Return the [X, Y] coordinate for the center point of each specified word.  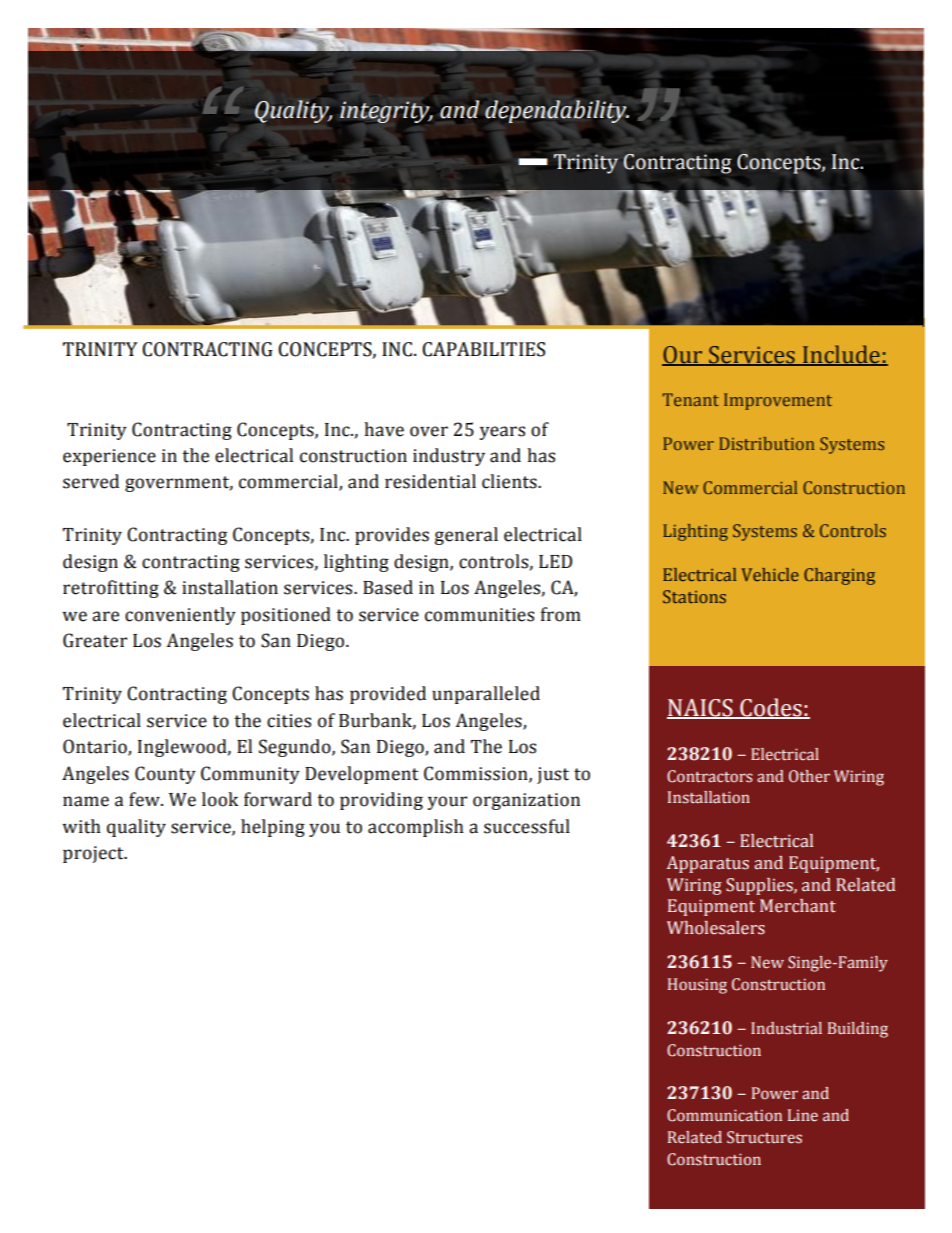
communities [479, 615]
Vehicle [770, 574]
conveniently [180, 616]
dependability [557, 111]
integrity [386, 112]
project [94, 854]
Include [841, 355]
